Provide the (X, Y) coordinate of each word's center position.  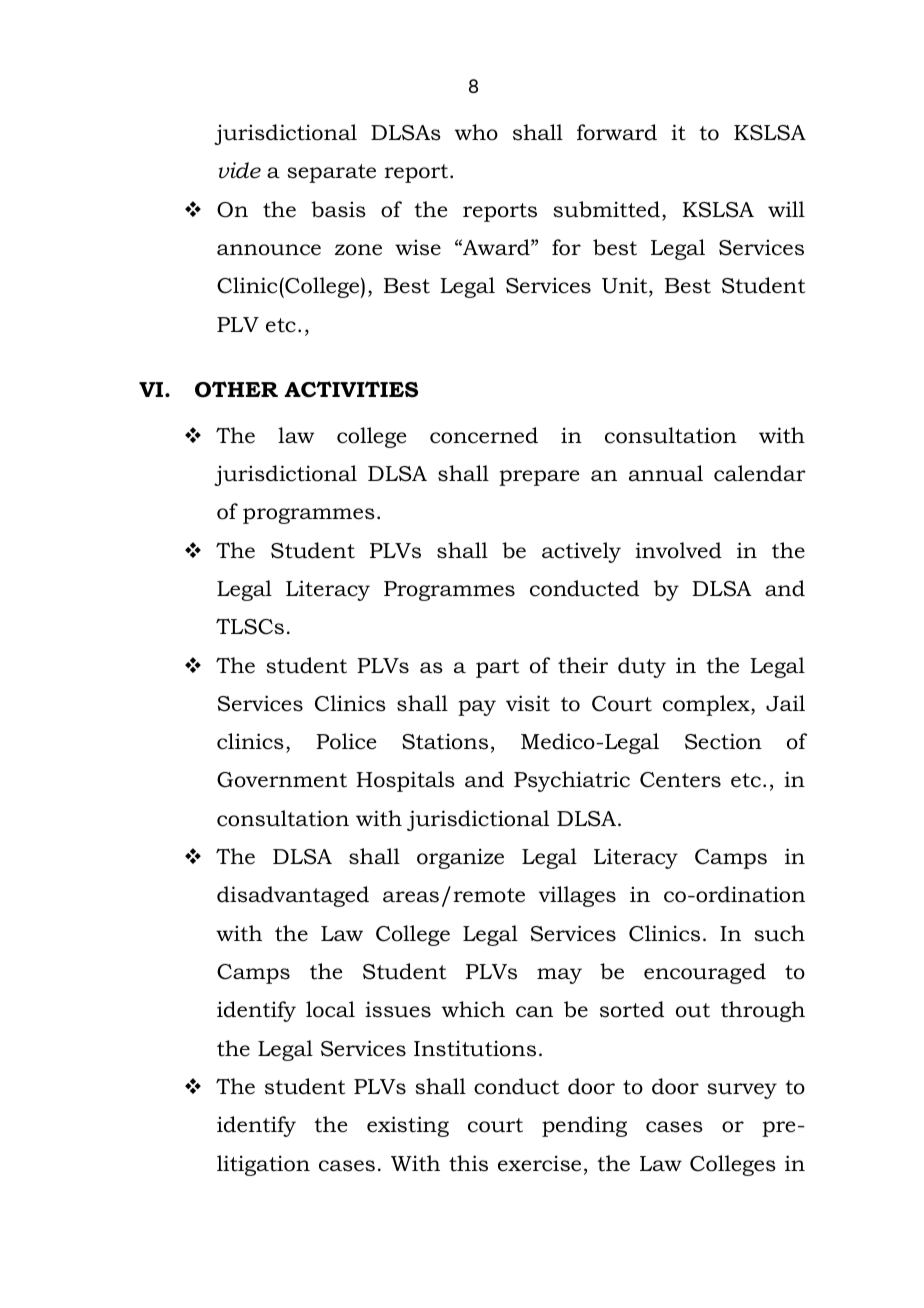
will (786, 209)
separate (331, 173)
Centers (680, 780)
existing (408, 1126)
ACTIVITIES (351, 389)
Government (282, 780)
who (476, 132)
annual (666, 473)
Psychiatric (572, 781)
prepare (539, 478)
